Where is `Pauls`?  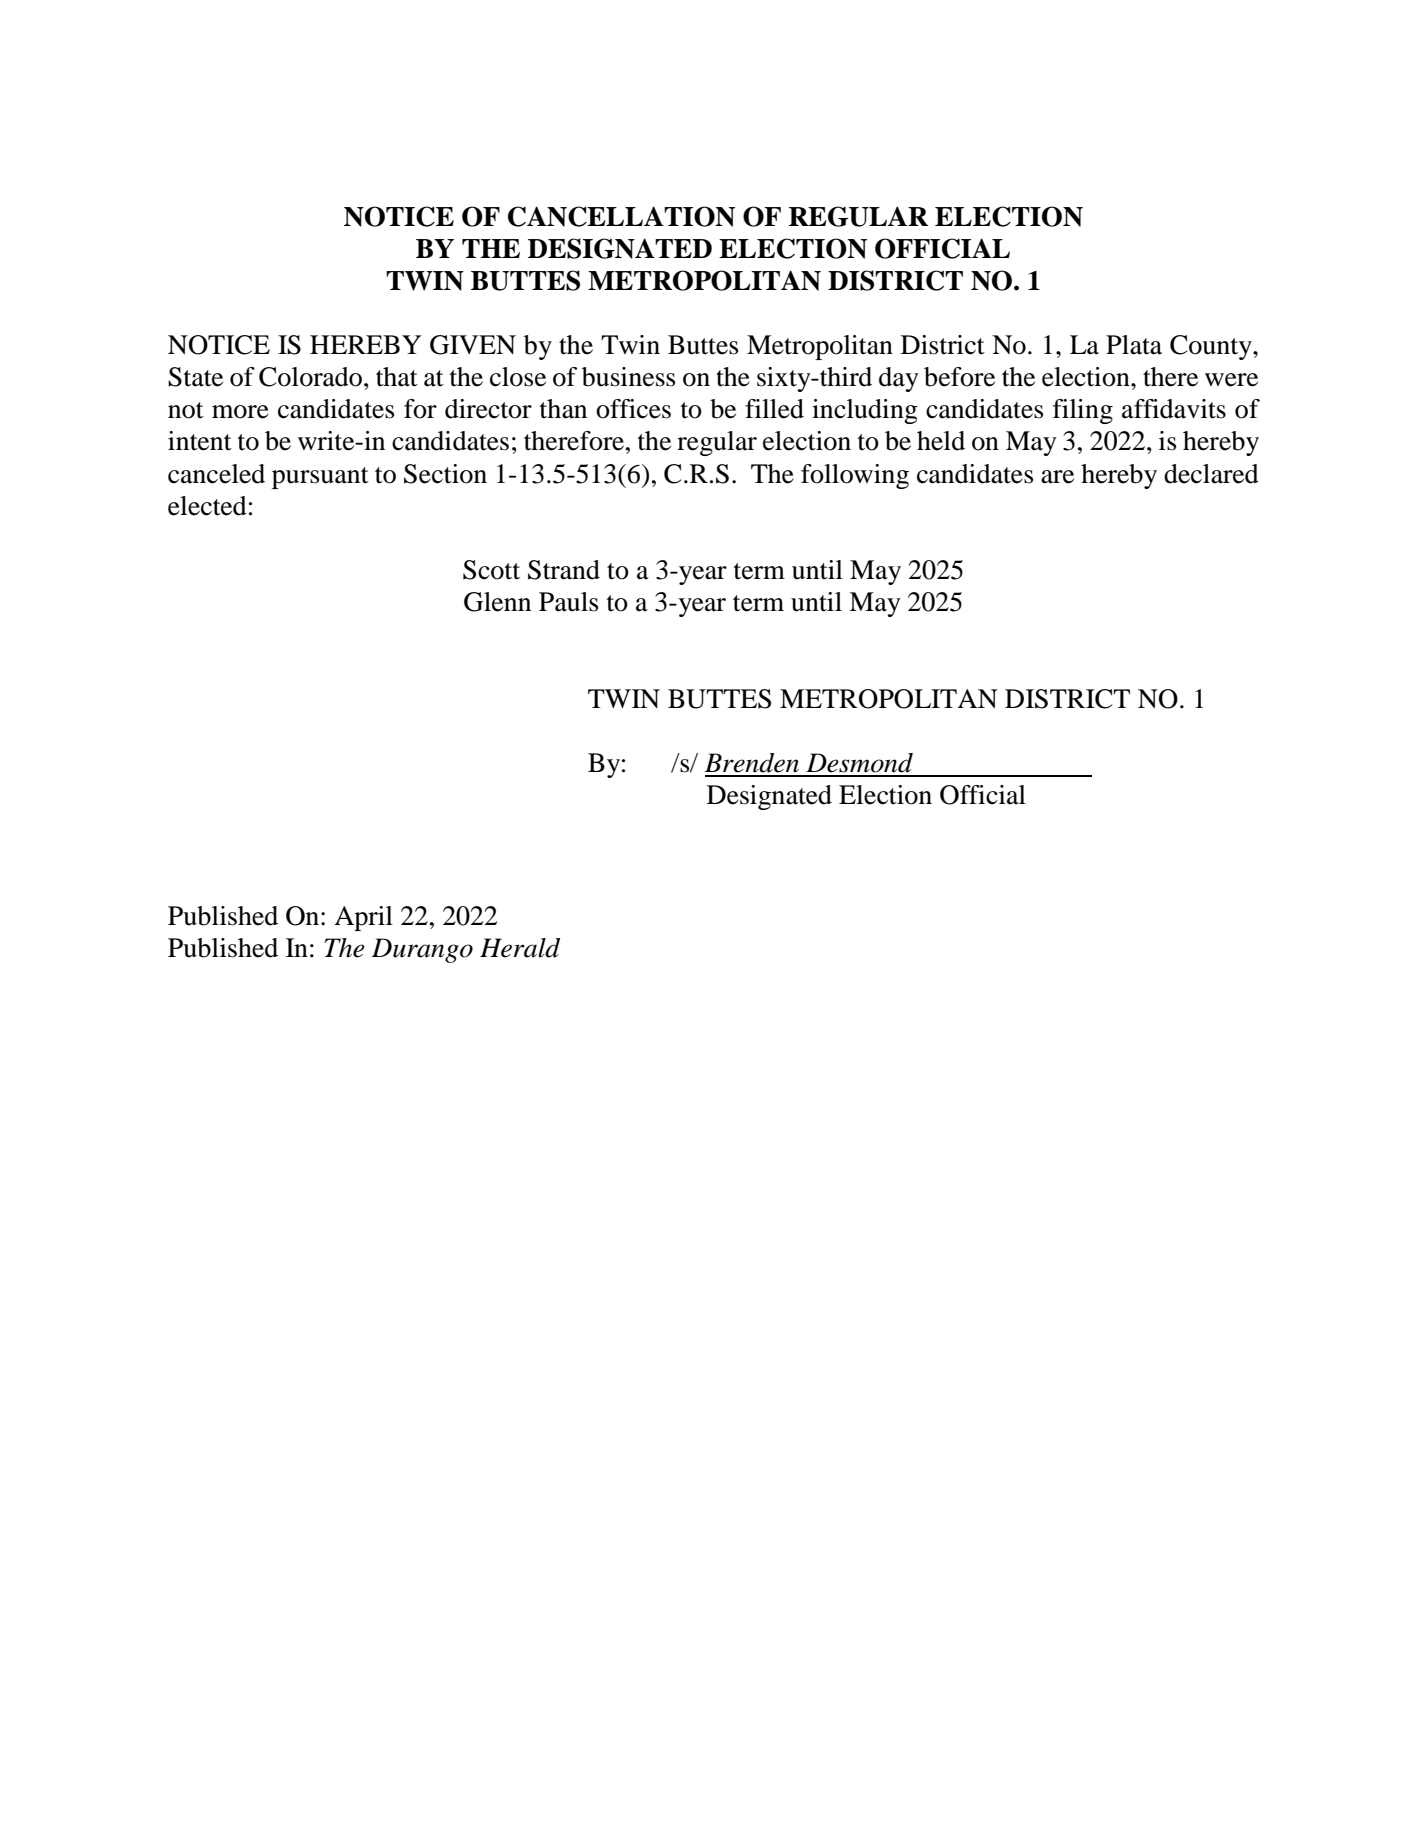 Pauls is located at coordinates (568, 602).
